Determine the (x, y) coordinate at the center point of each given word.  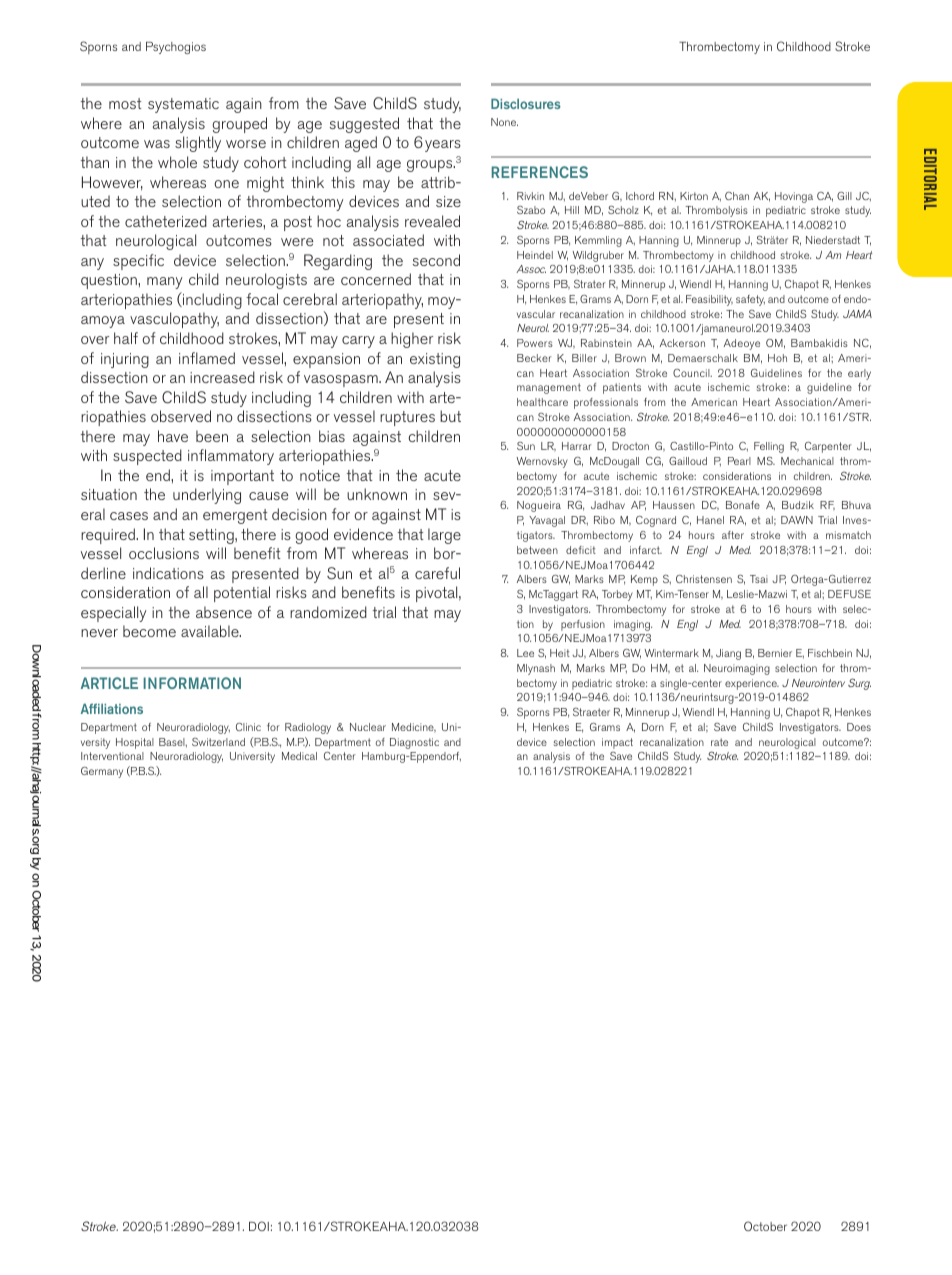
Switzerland (218, 742)
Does (859, 727)
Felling (769, 447)
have (173, 436)
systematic (183, 105)
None (504, 122)
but (450, 416)
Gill (844, 196)
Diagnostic (414, 743)
